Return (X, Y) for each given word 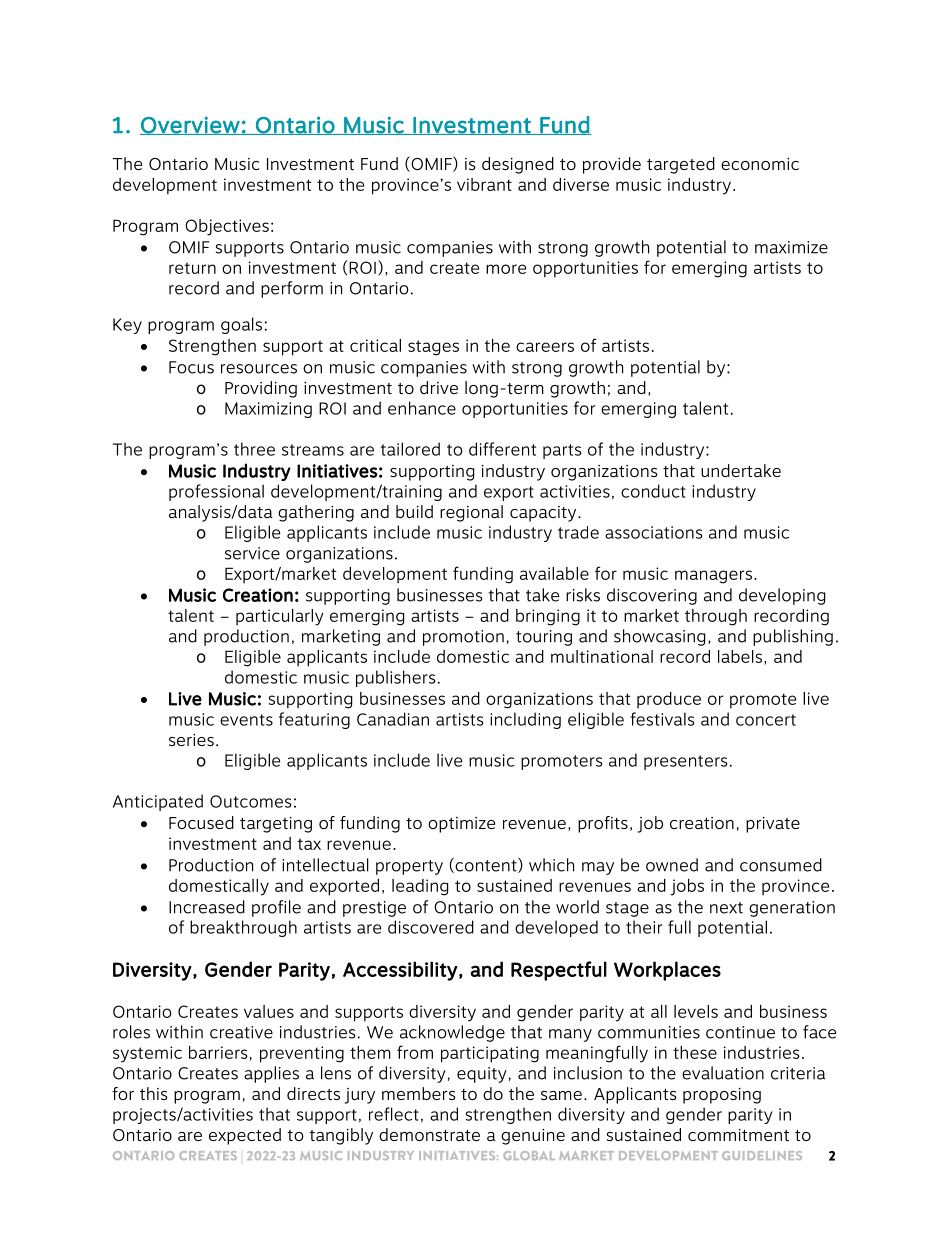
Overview (191, 125)
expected (245, 1136)
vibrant (484, 184)
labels (740, 656)
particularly (280, 617)
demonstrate (429, 1134)
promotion (463, 638)
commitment (738, 1135)
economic (760, 164)
